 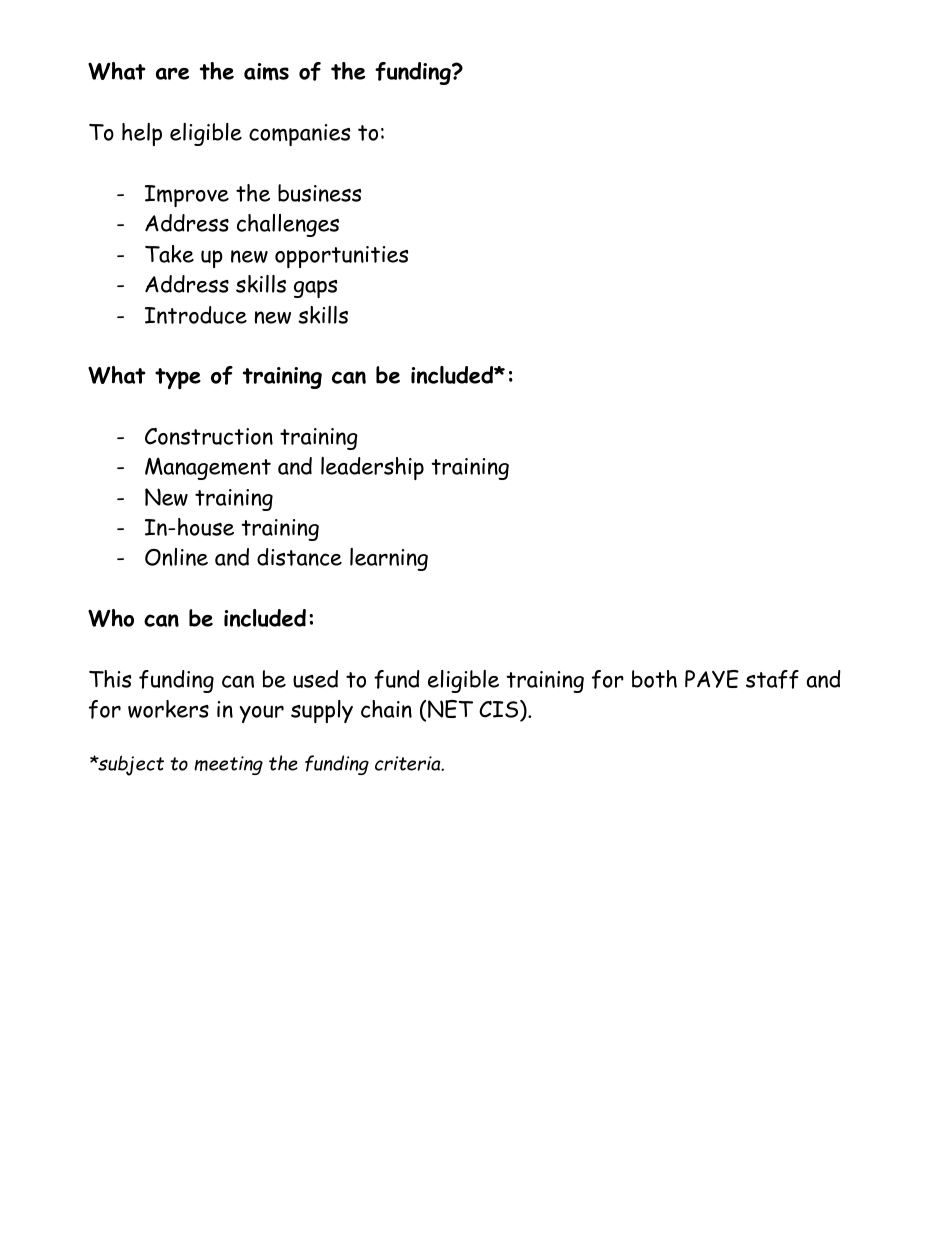 What do you see at coordinates (712, 679) in the image?
I see `PAYE` at bounding box center [712, 679].
